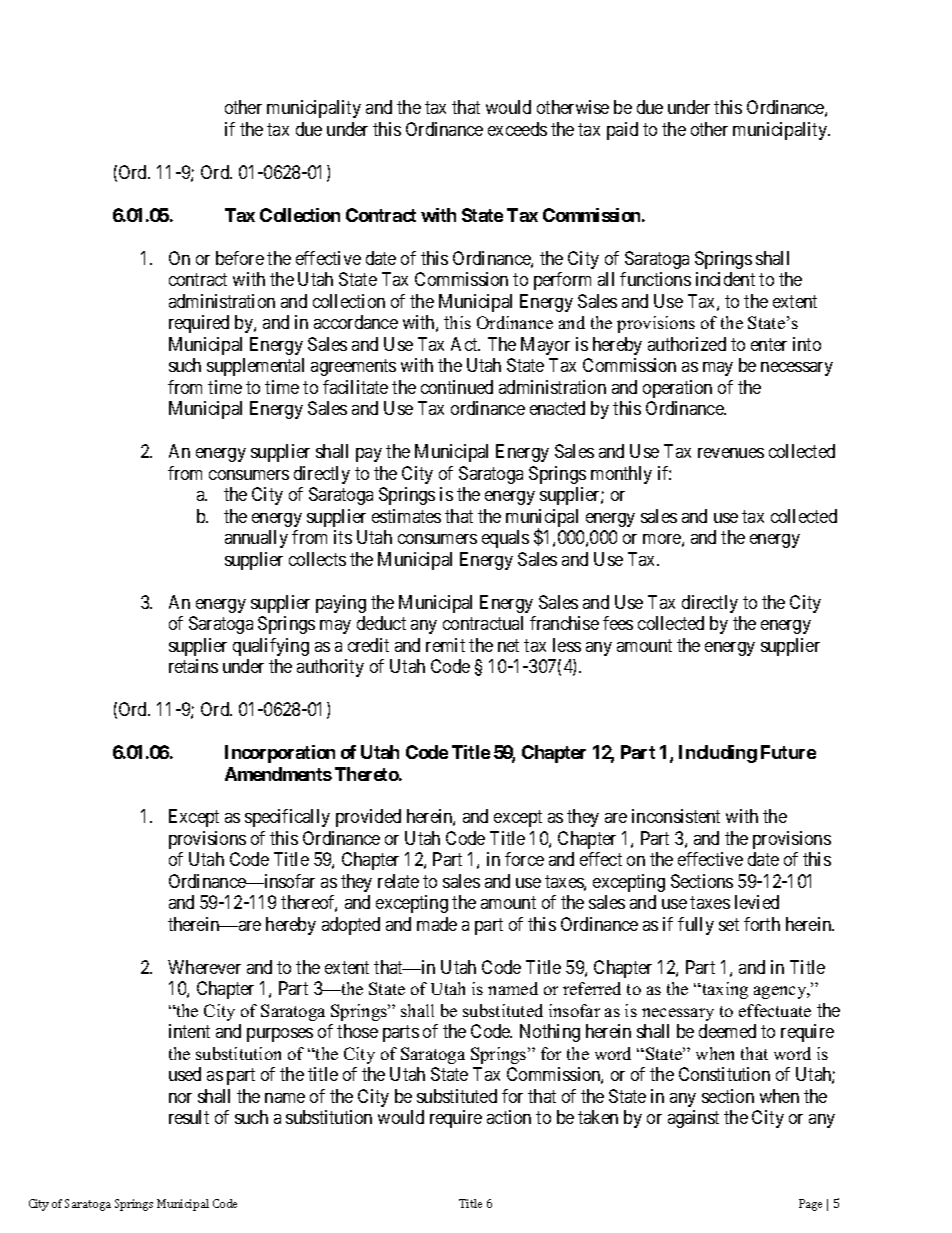 This page has width=952, height=1233. I want to click on action, so click(509, 1117).
